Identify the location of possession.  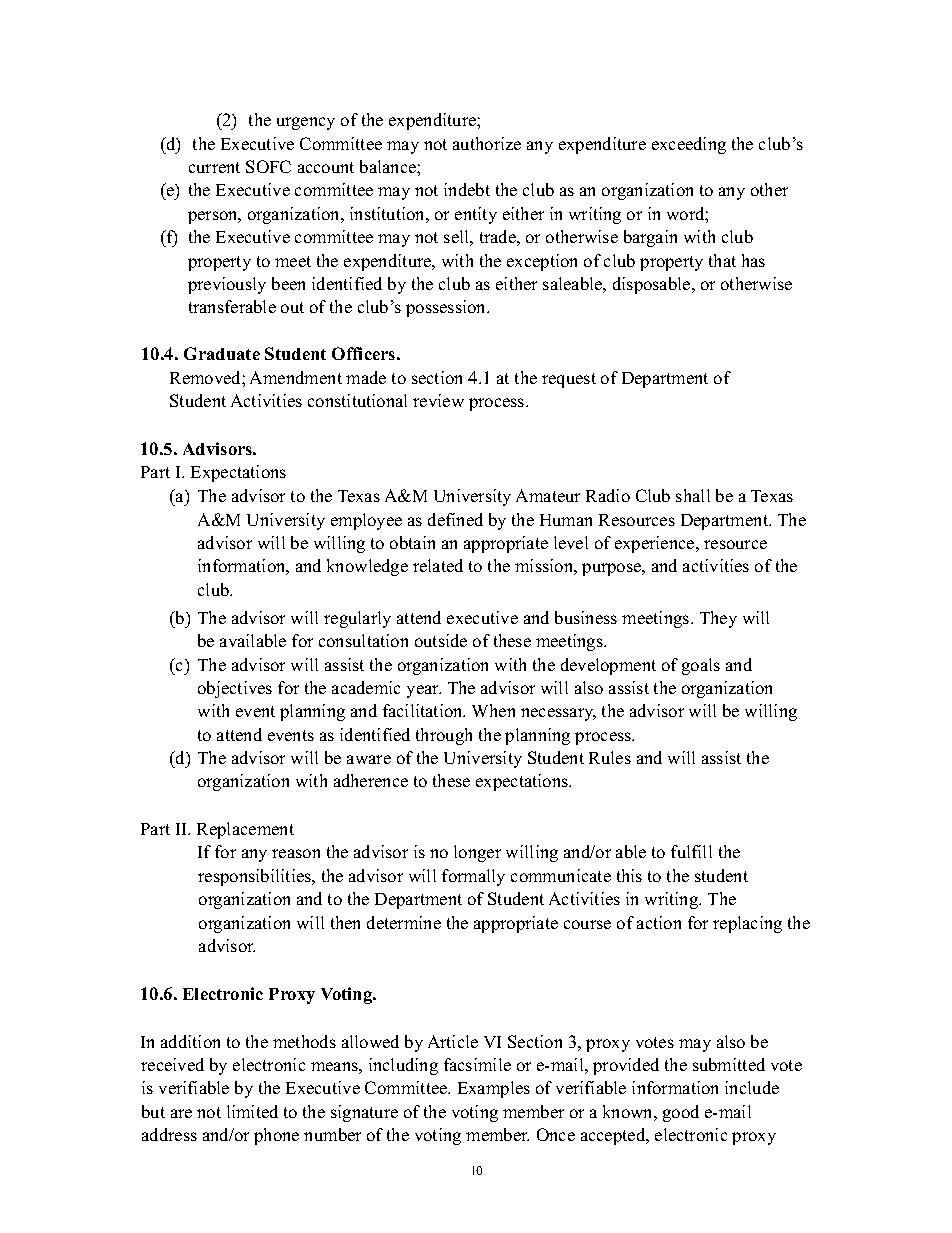
(447, 308).
